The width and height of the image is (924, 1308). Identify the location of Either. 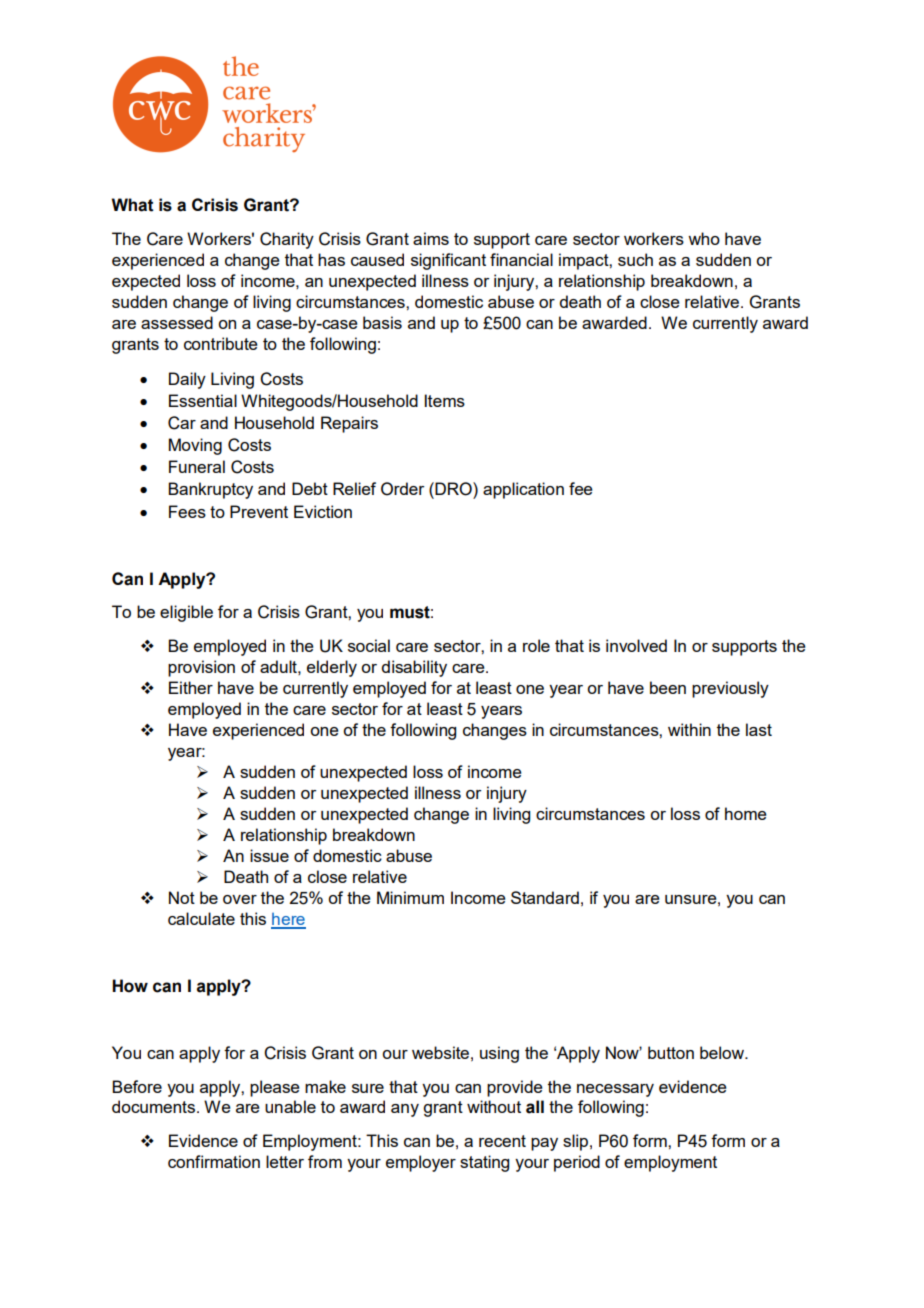
(191, 687).
